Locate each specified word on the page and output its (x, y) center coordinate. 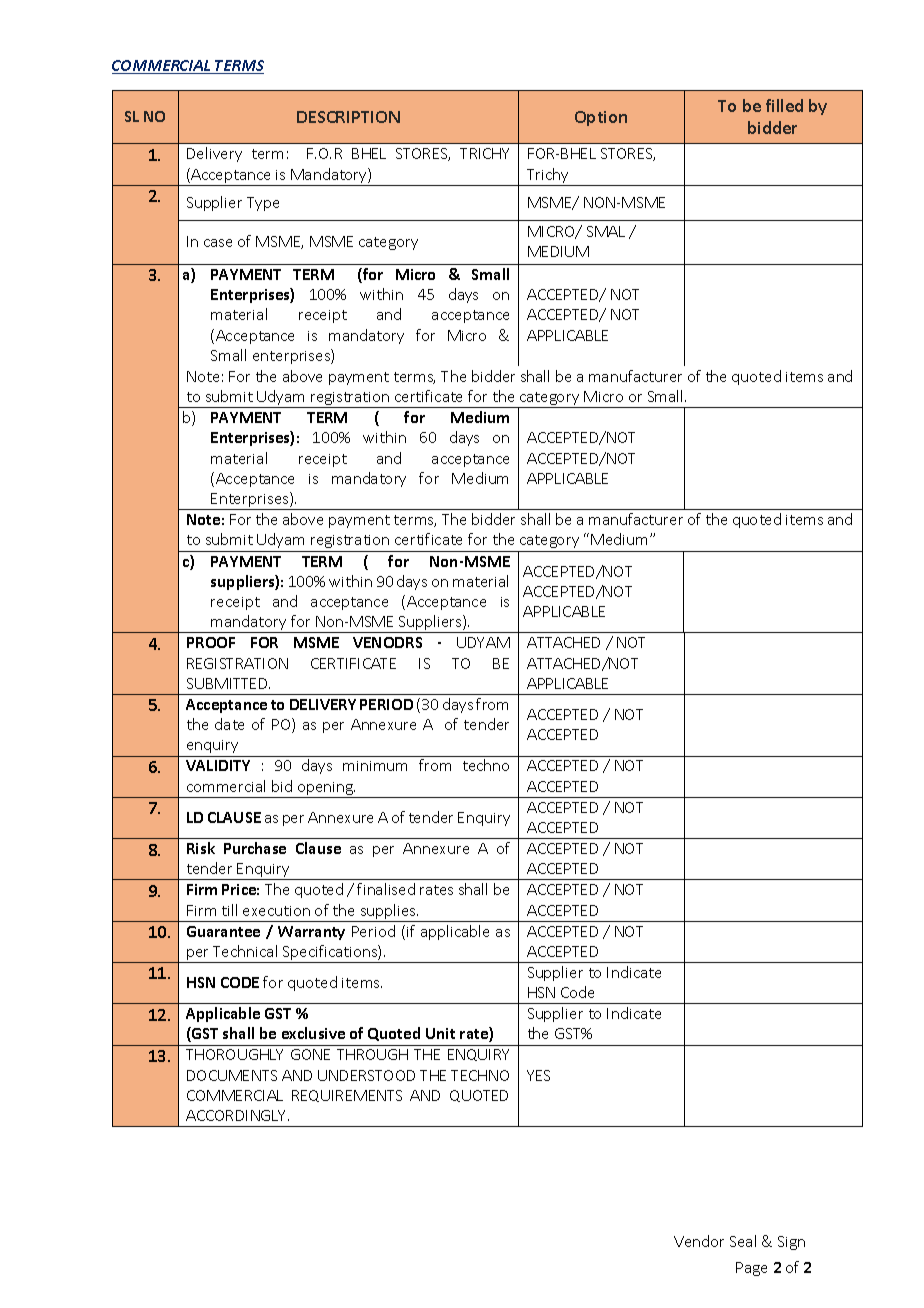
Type (263, 204)
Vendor (699, 1241)
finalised (386, 889)
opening (325, 790)
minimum (375, 766)
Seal (743, 1241)
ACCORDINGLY (237, 1115)
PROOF (211, 642)
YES (538, 1075)
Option (601, 118)
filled (784, 105)
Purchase (255, 848)
